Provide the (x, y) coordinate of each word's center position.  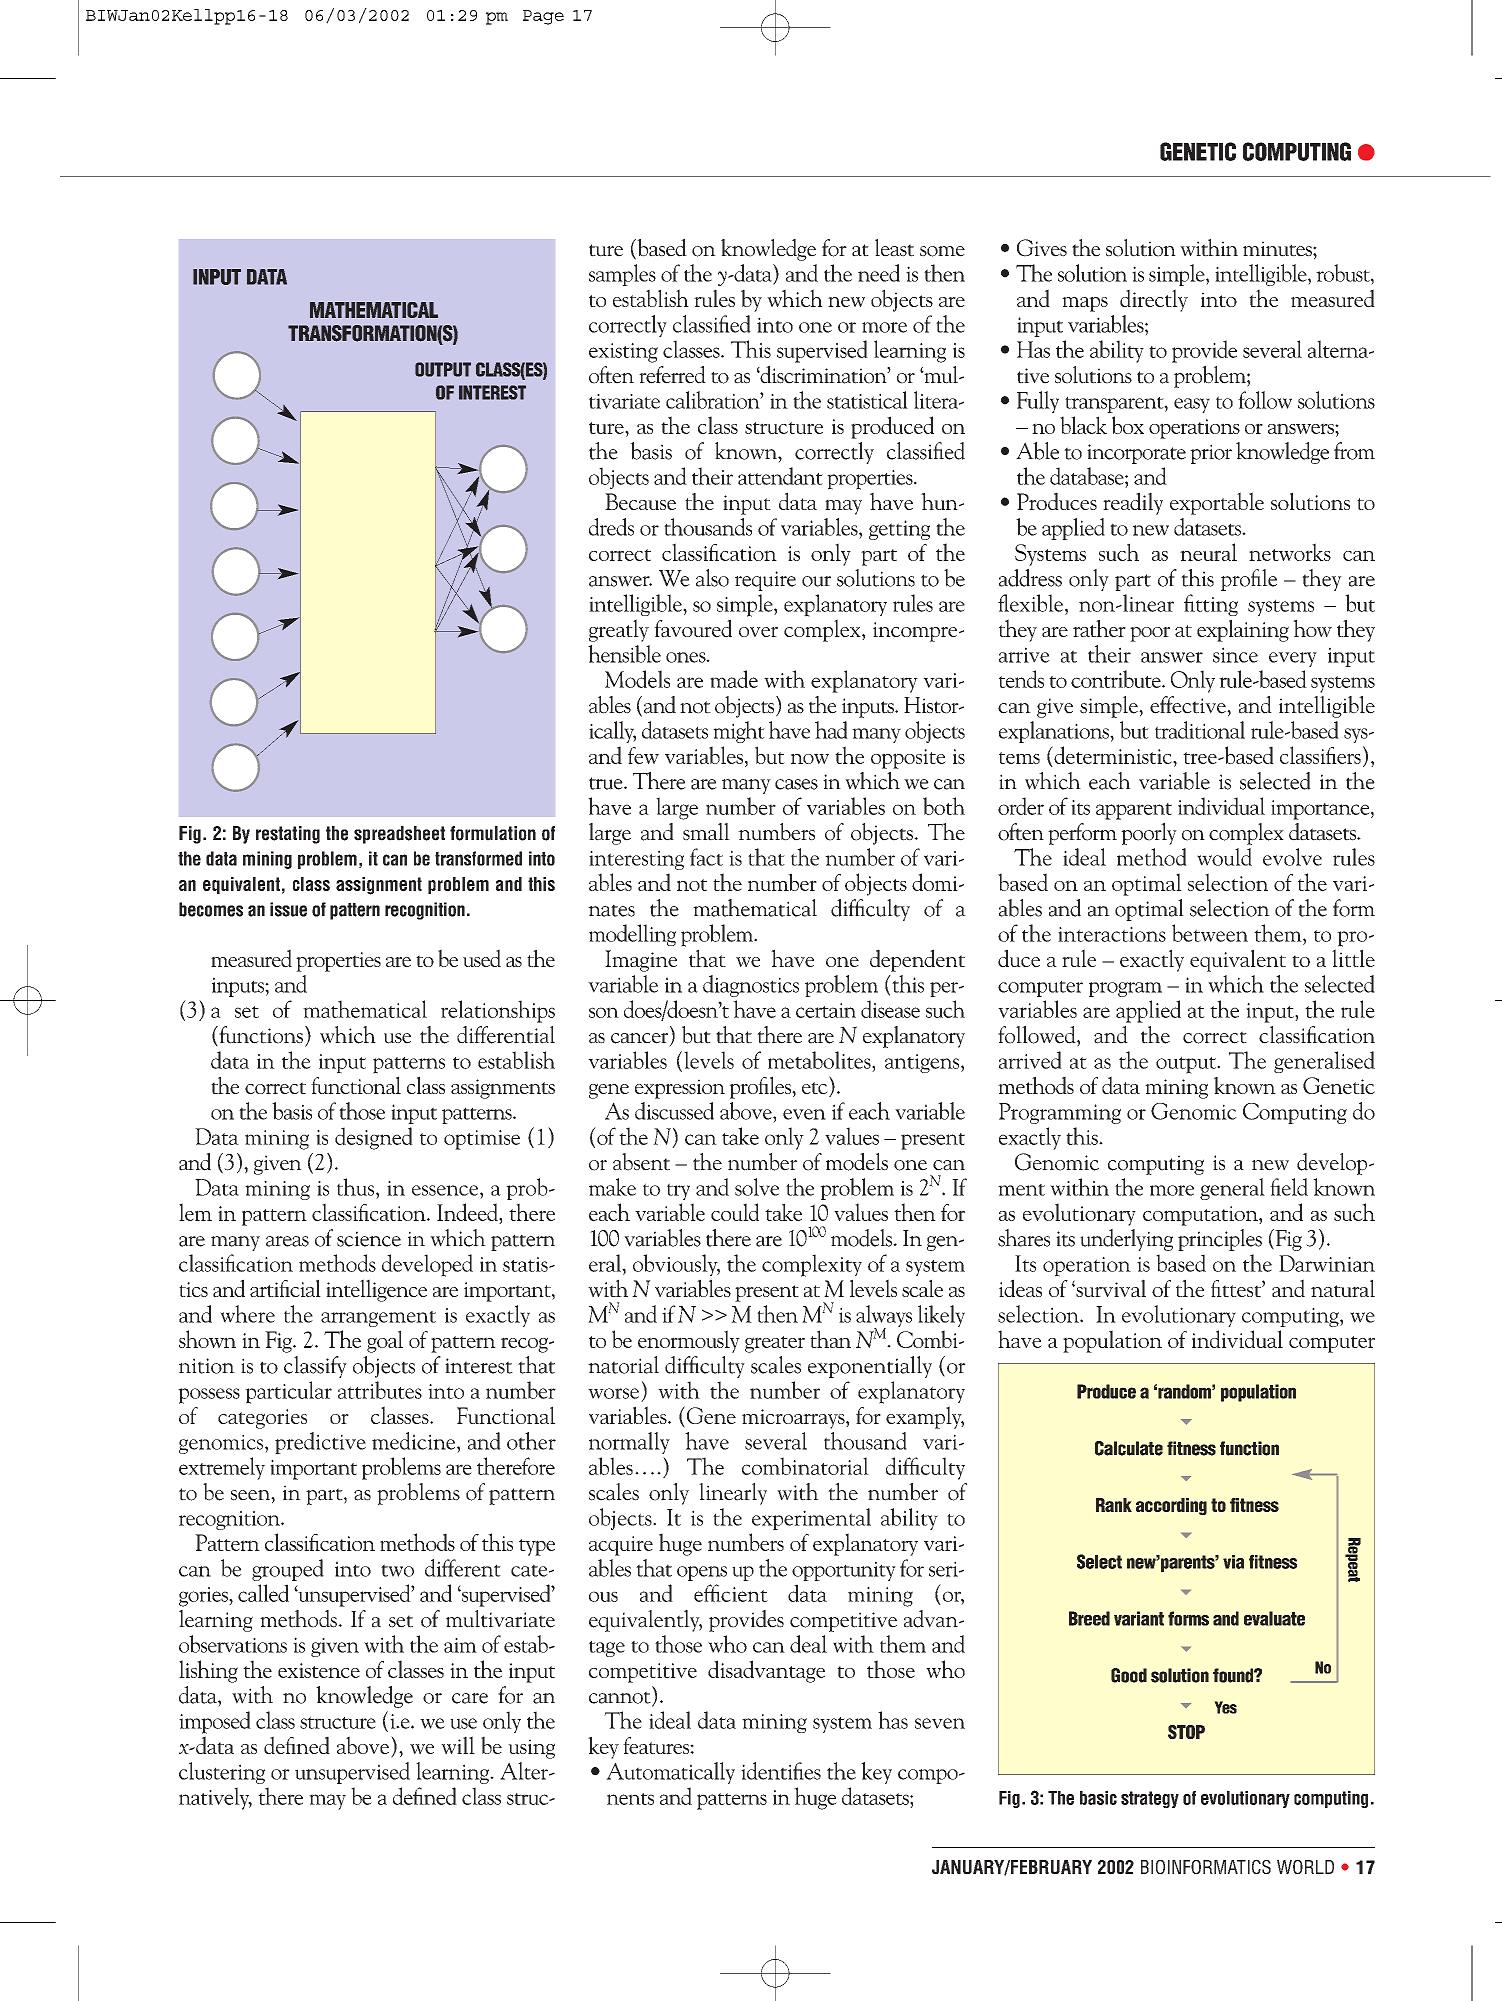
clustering (222, 1773)
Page (543, 17)
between (1210, 933)
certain (826, 1010)
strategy (1150, 1799)
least (894, 248)
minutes (1278, 249)
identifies (781, 1771)
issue (288, 909)
